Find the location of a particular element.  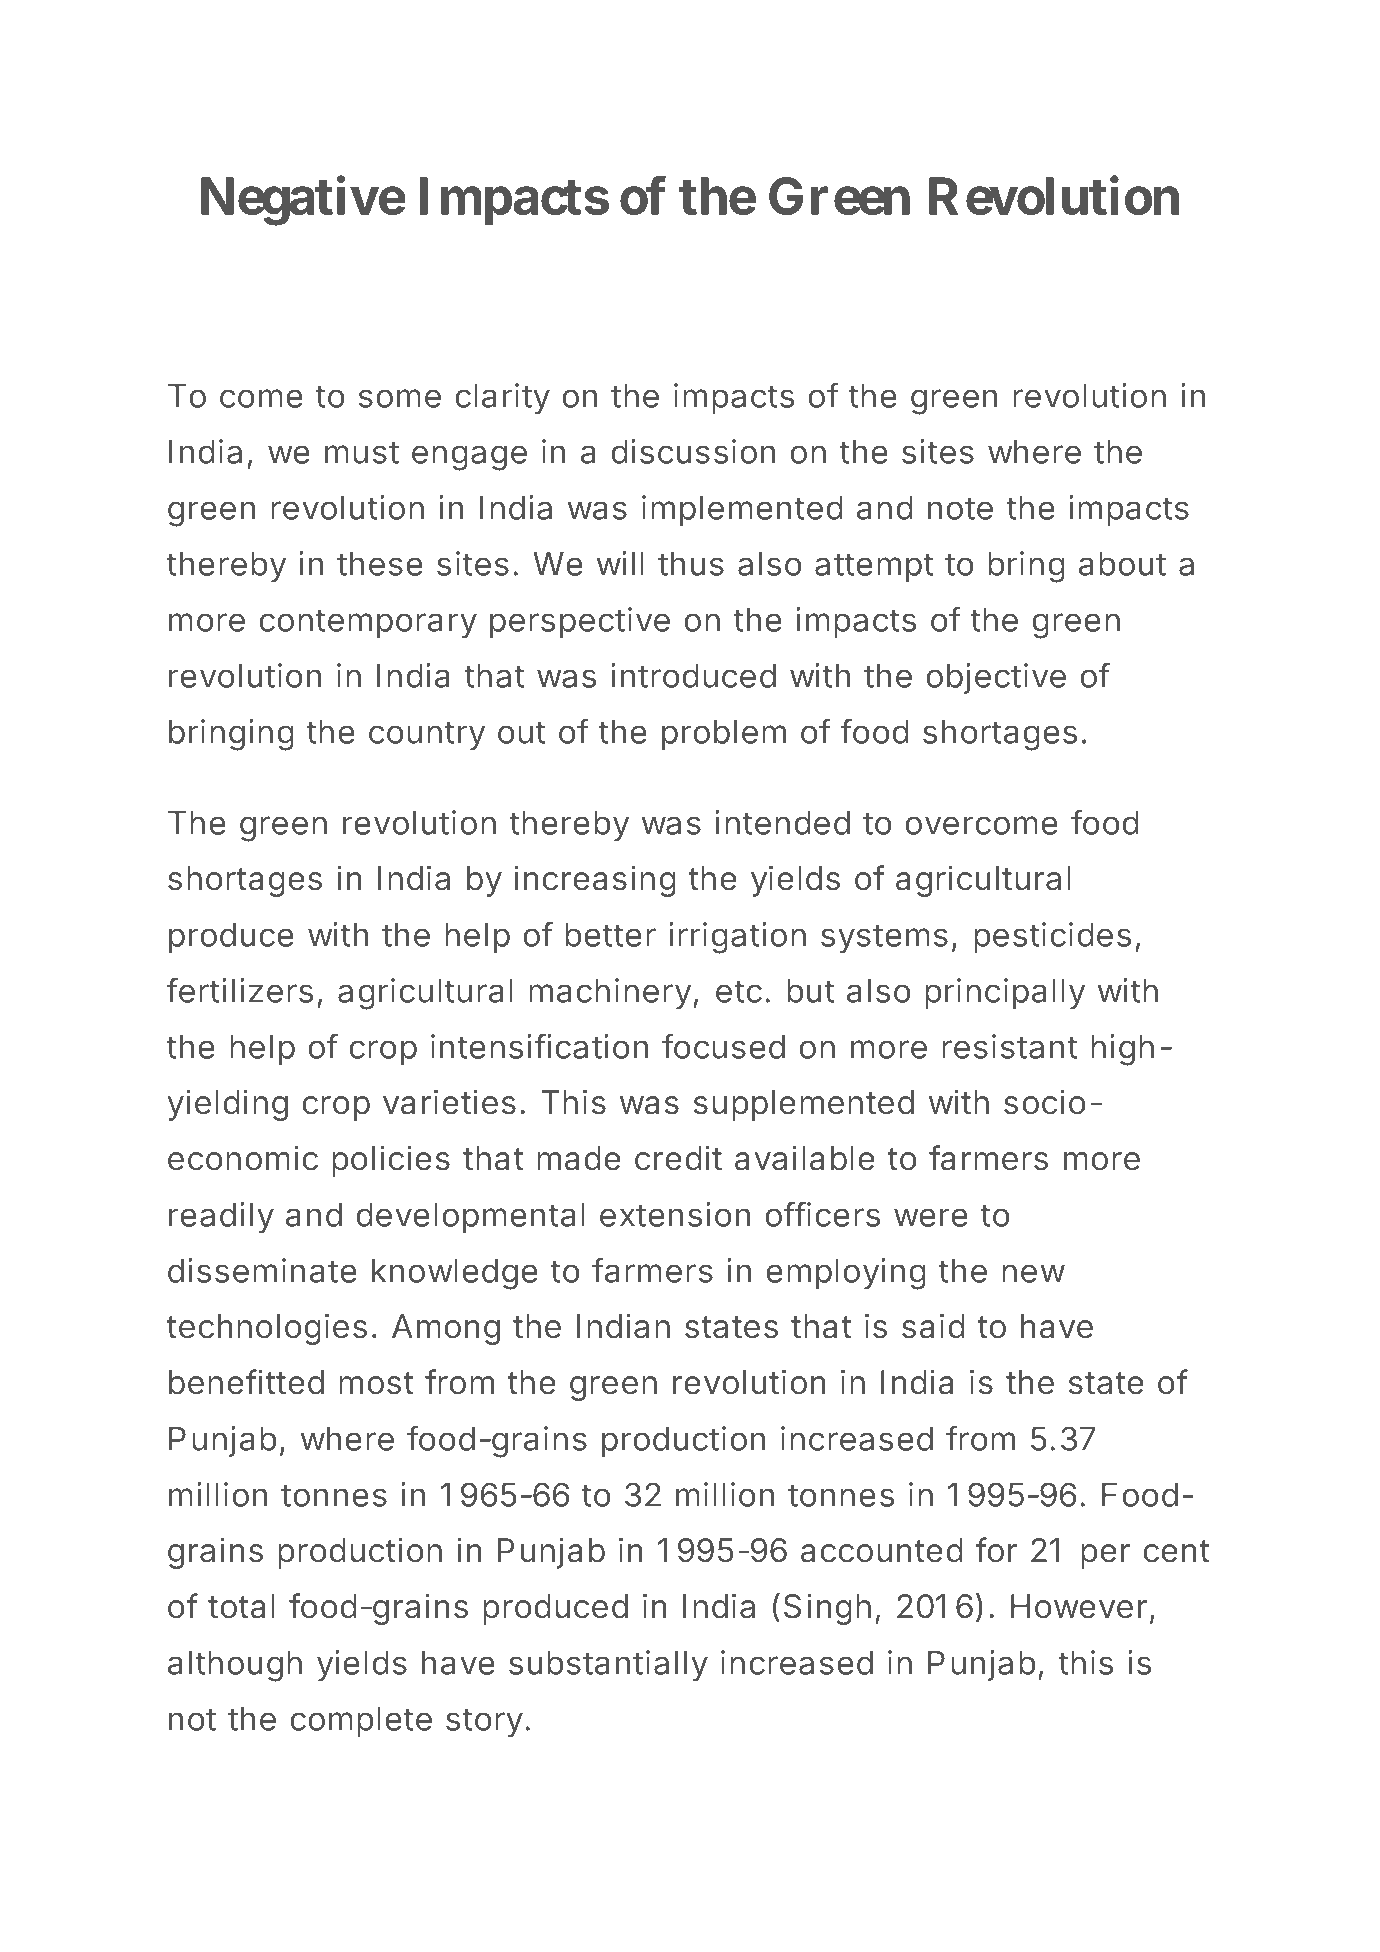

discussion is located at coordinates (693, 451).
